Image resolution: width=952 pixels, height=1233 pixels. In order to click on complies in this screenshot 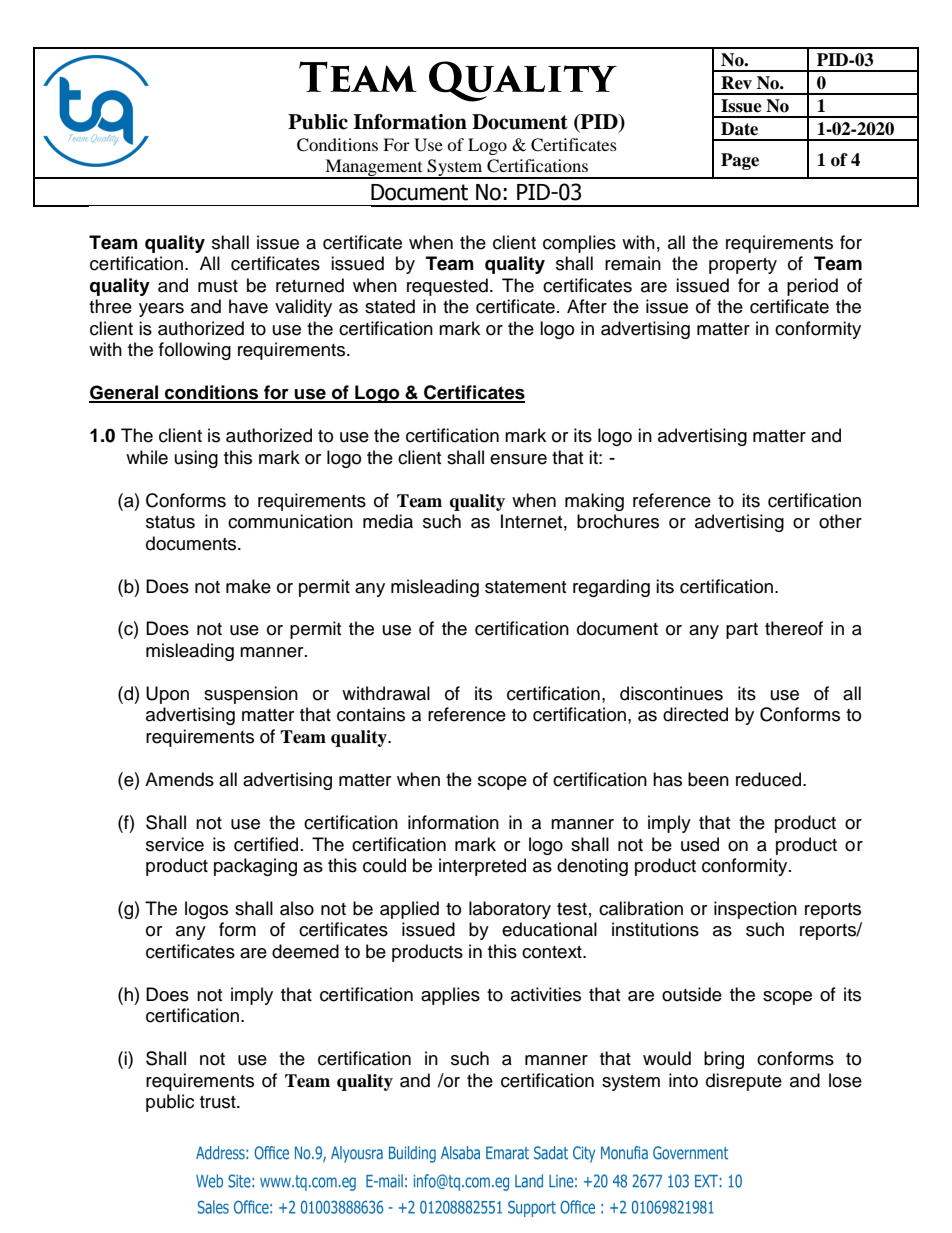, I will do `click(579, 244)`.
